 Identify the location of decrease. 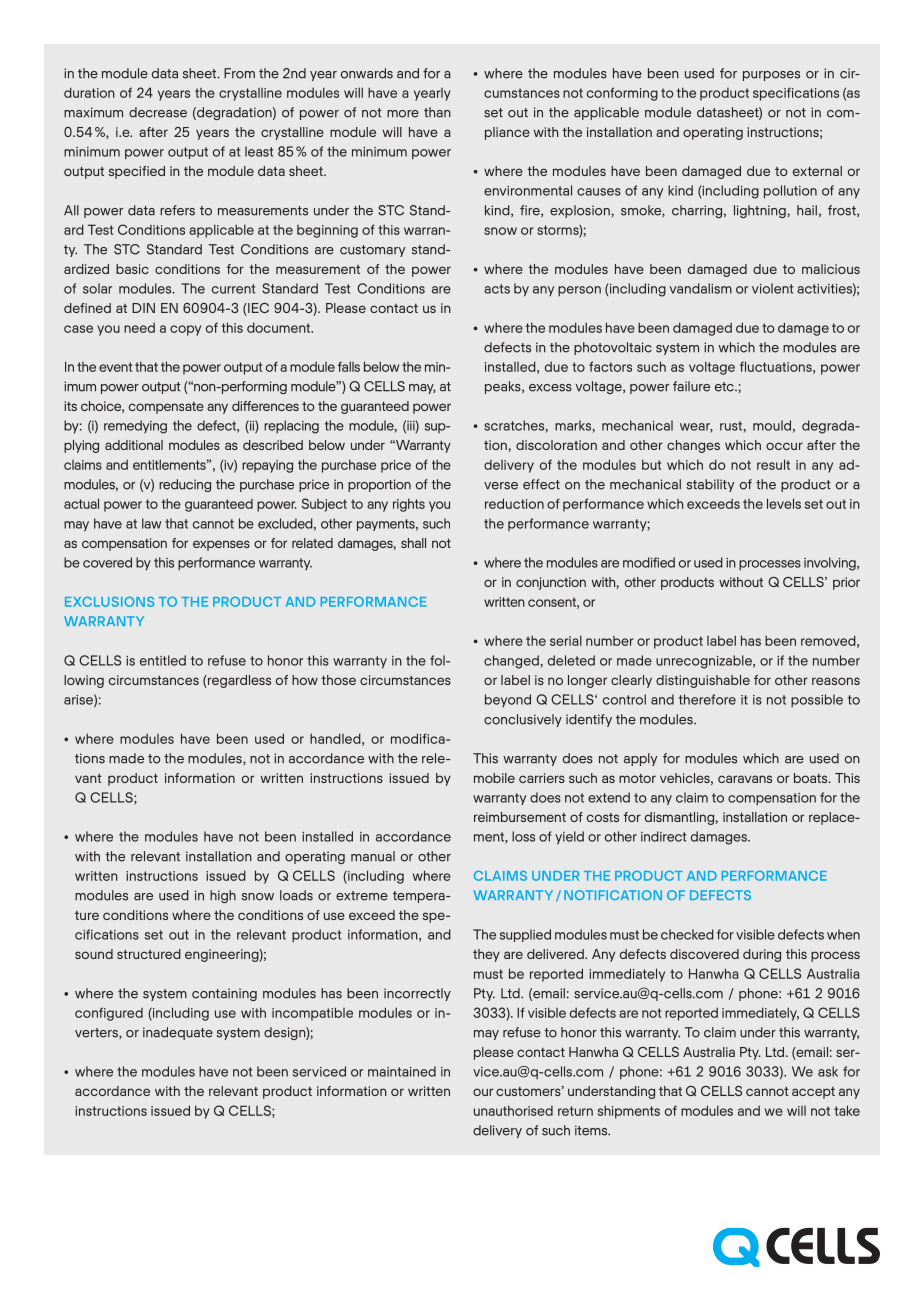
(158, 112).
